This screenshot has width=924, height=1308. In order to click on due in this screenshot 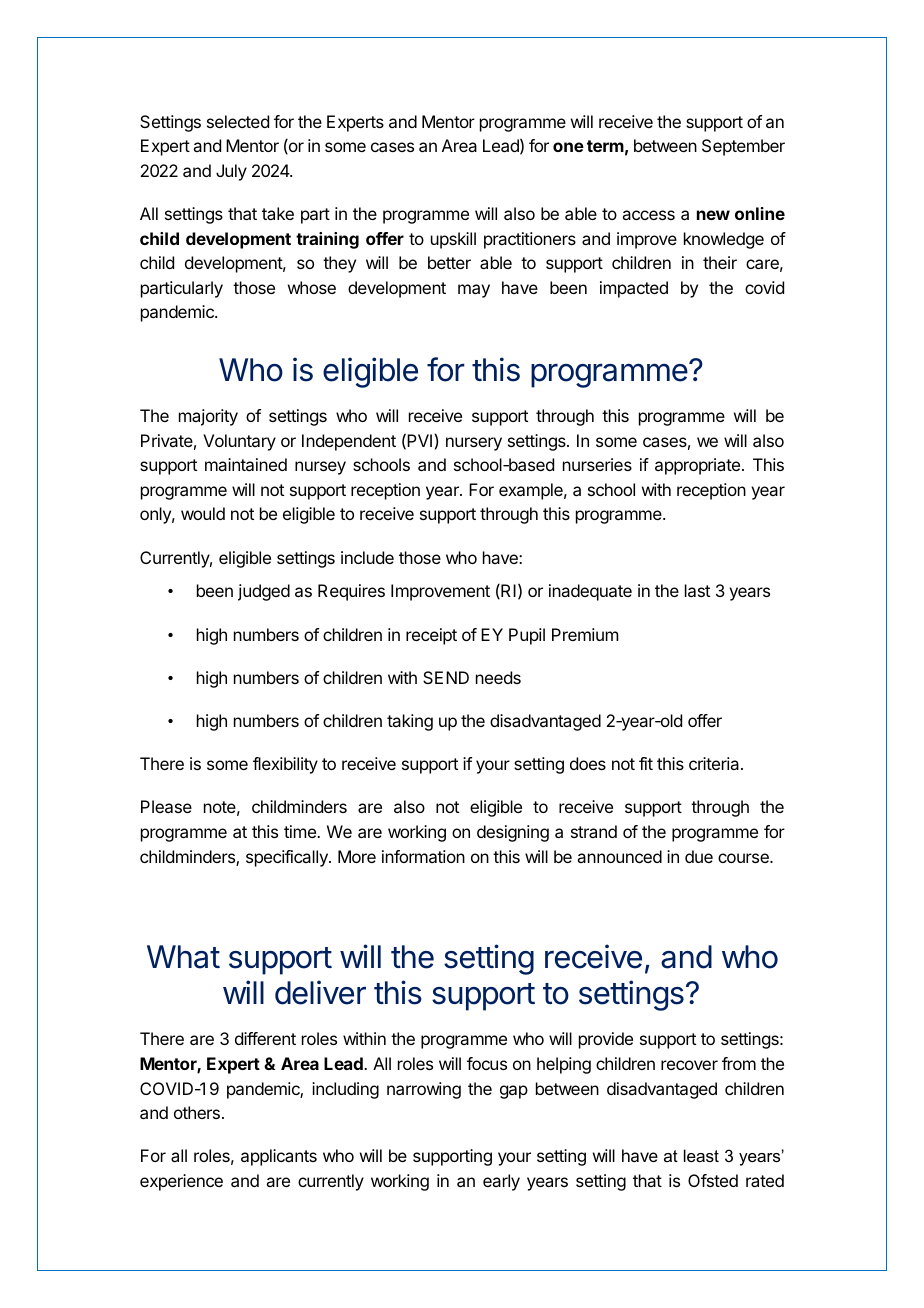, I will do `click(699, 856)`.
